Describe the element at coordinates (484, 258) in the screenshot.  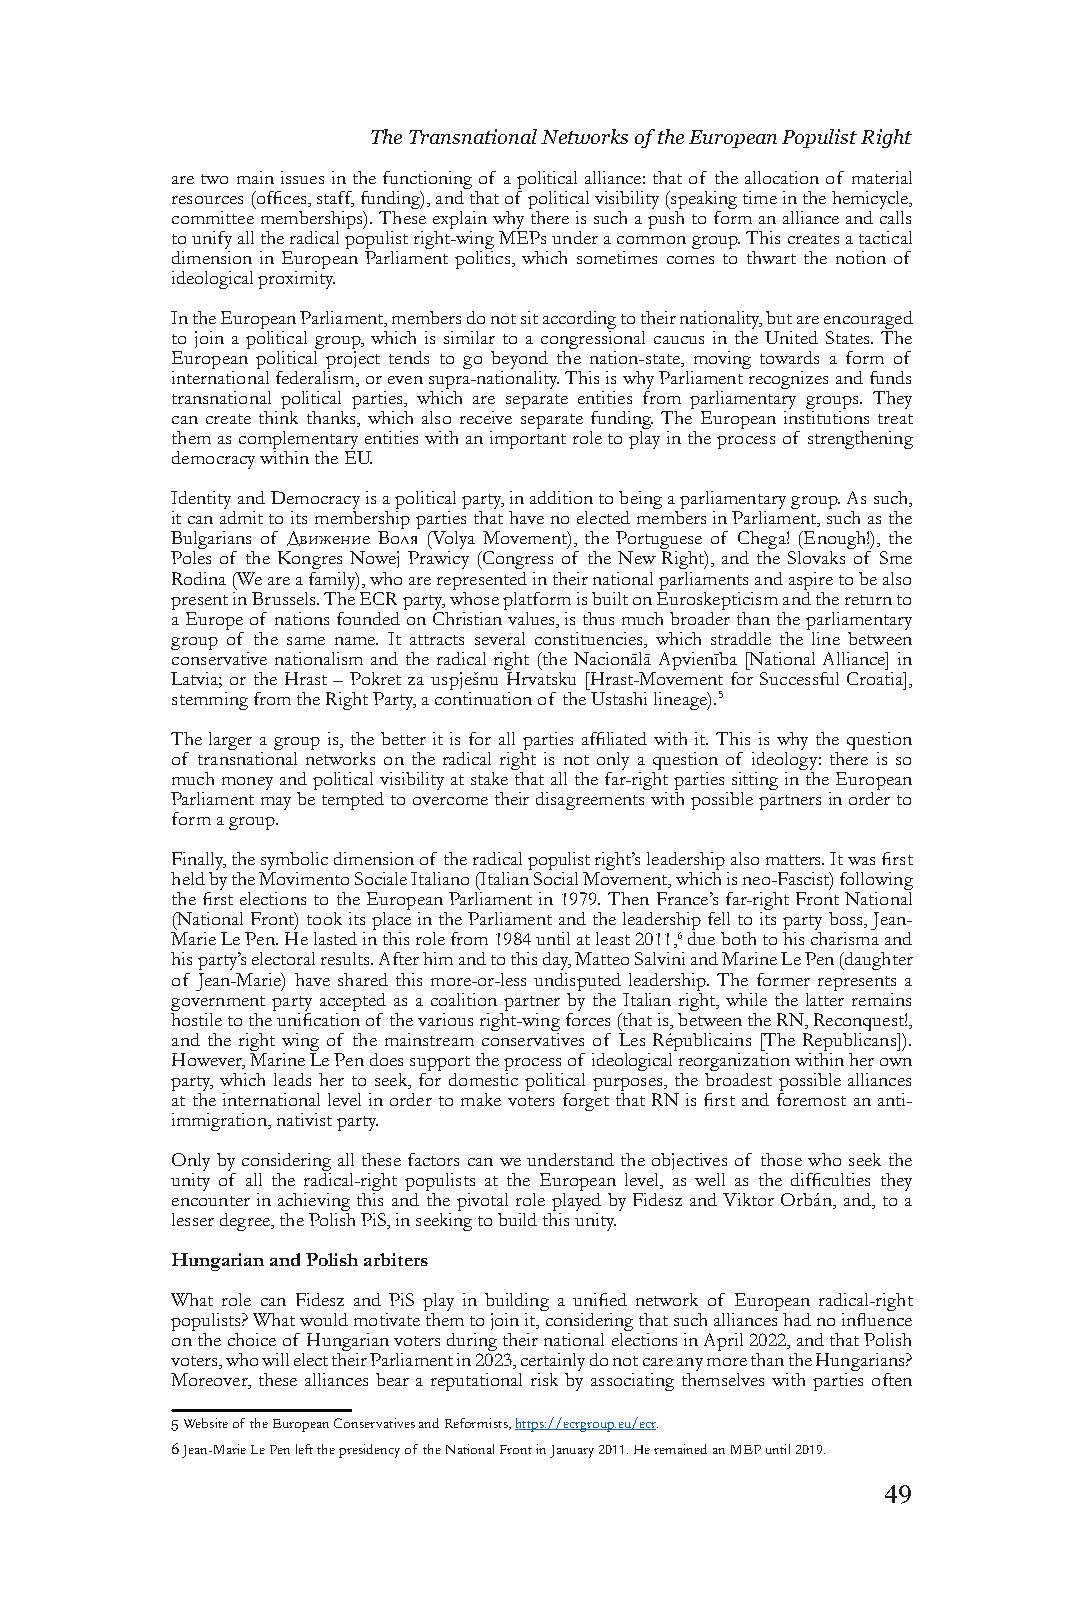
I see `politics` at that location.
